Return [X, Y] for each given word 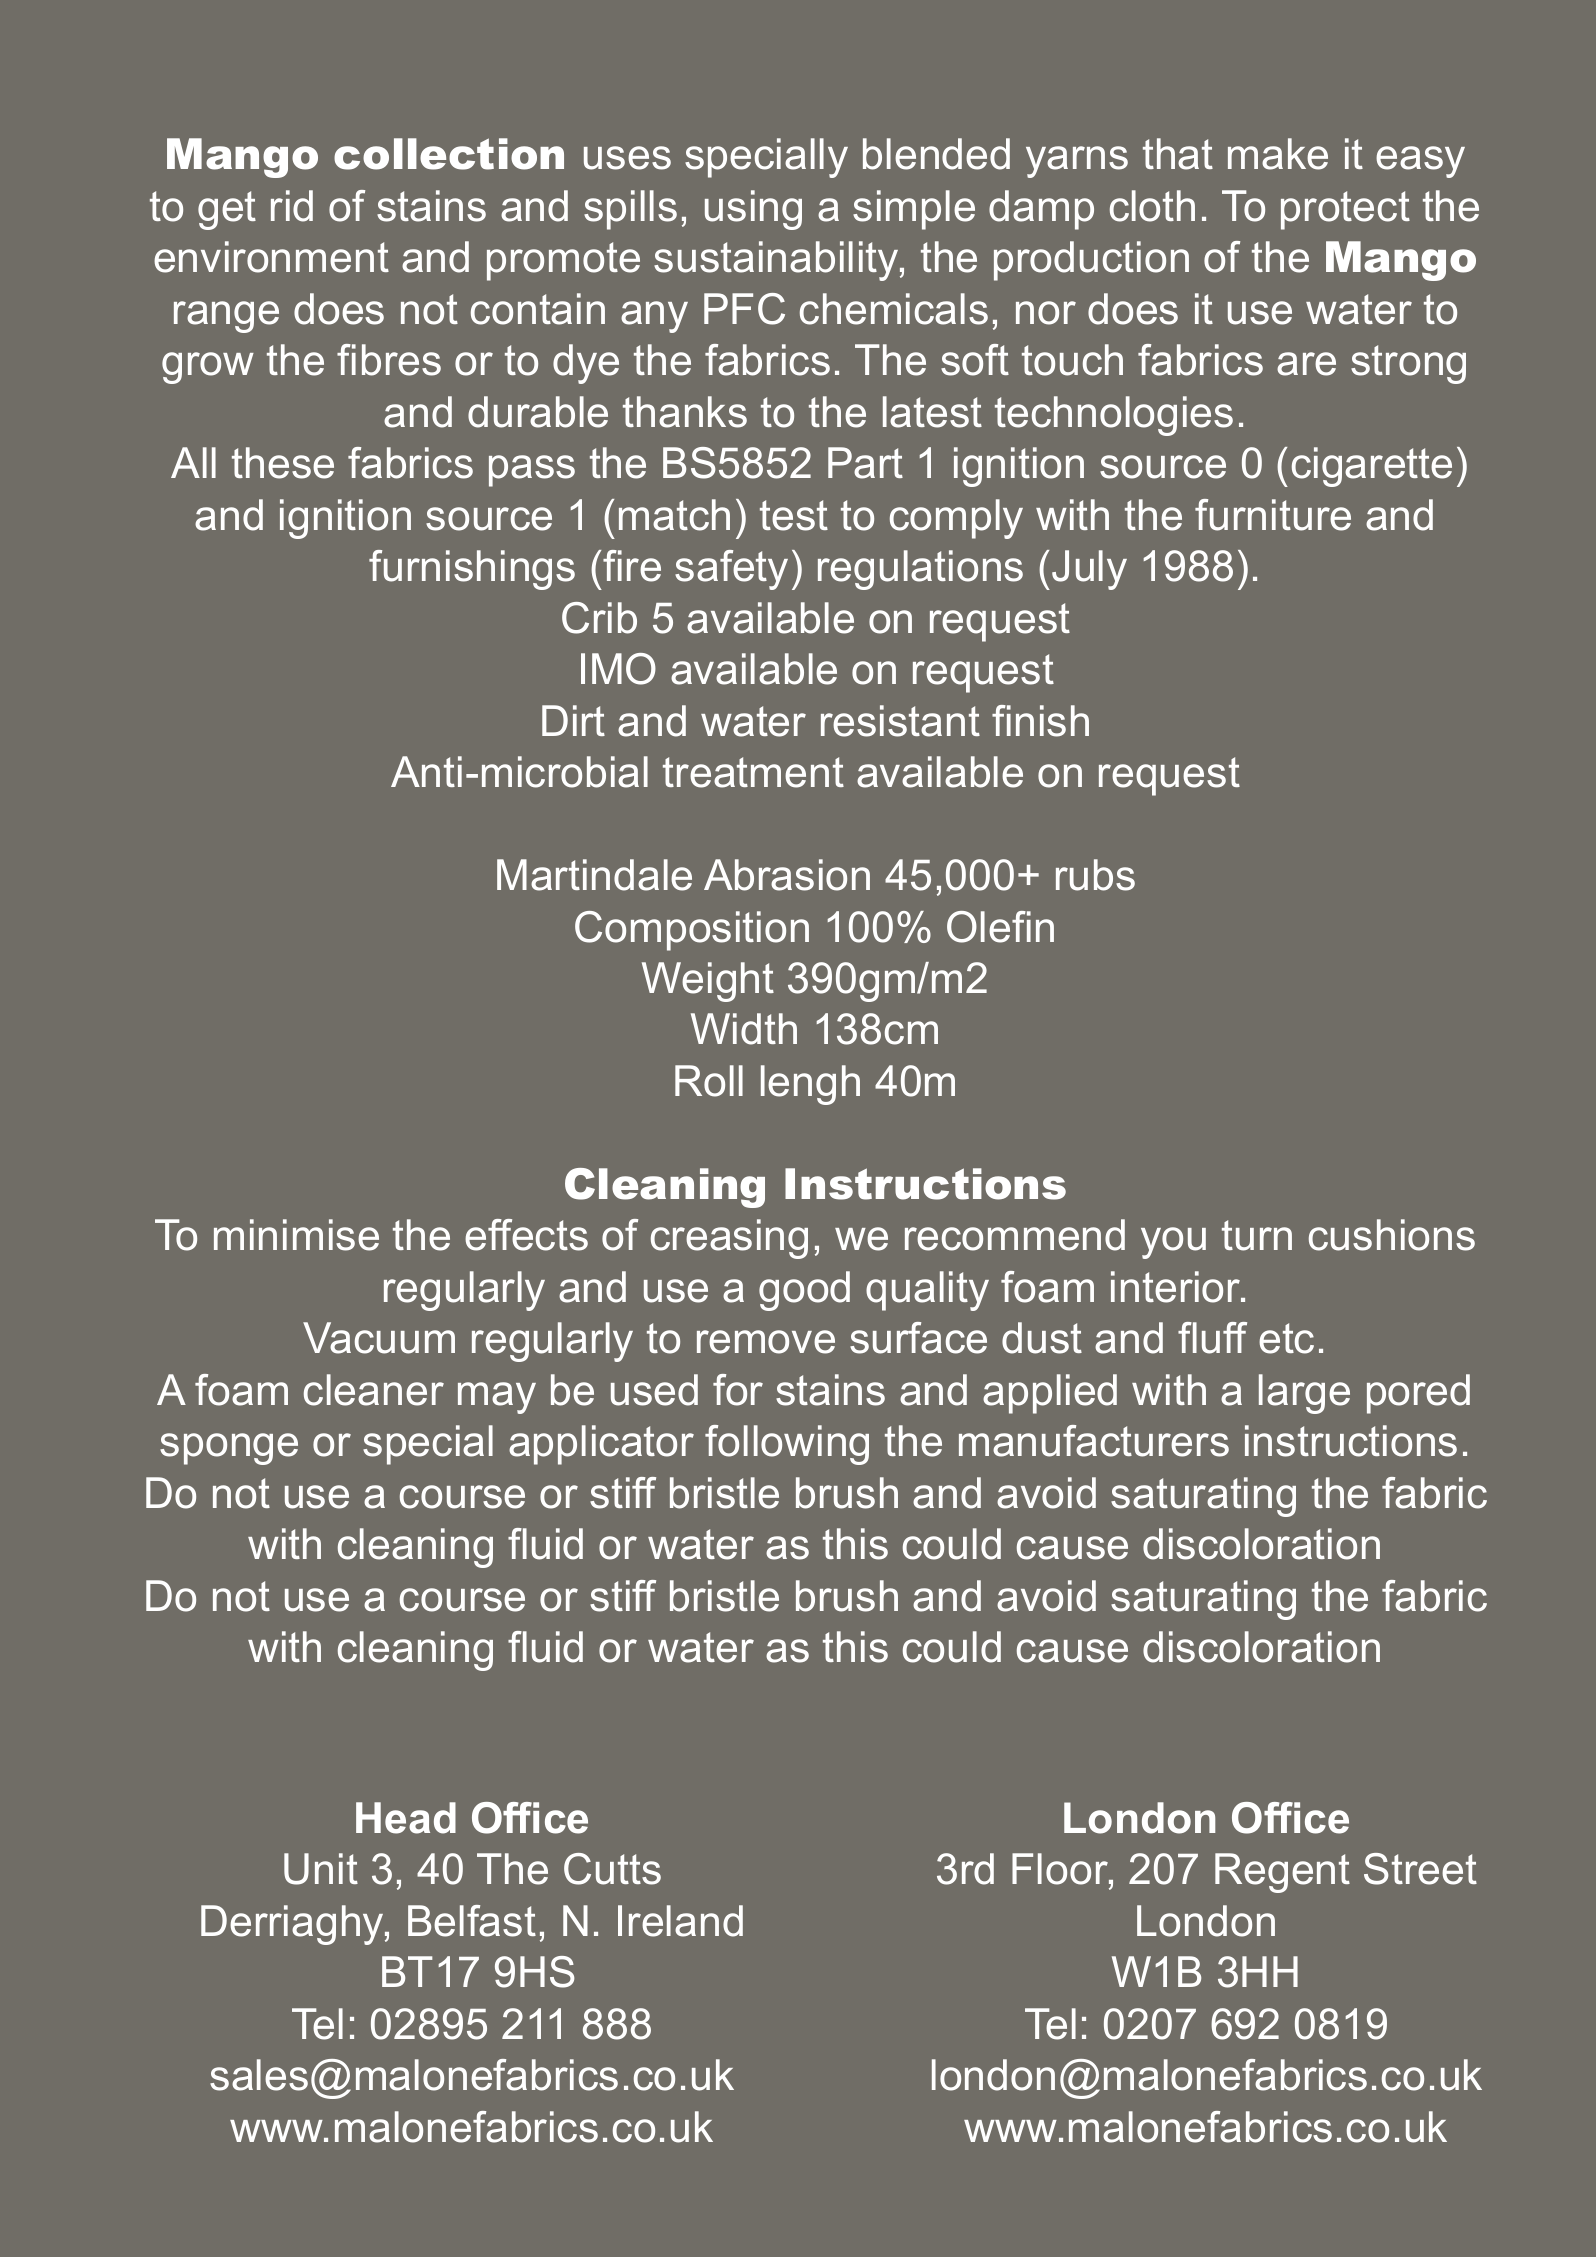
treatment [753, 772]
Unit [321, 1869]
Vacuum [379, 1338]
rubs [1095, 875]
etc [1286, 1338]
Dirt [573, 720]
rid [292, 206]
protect [1345, 210]
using [753, 210]
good [804, 1291]
